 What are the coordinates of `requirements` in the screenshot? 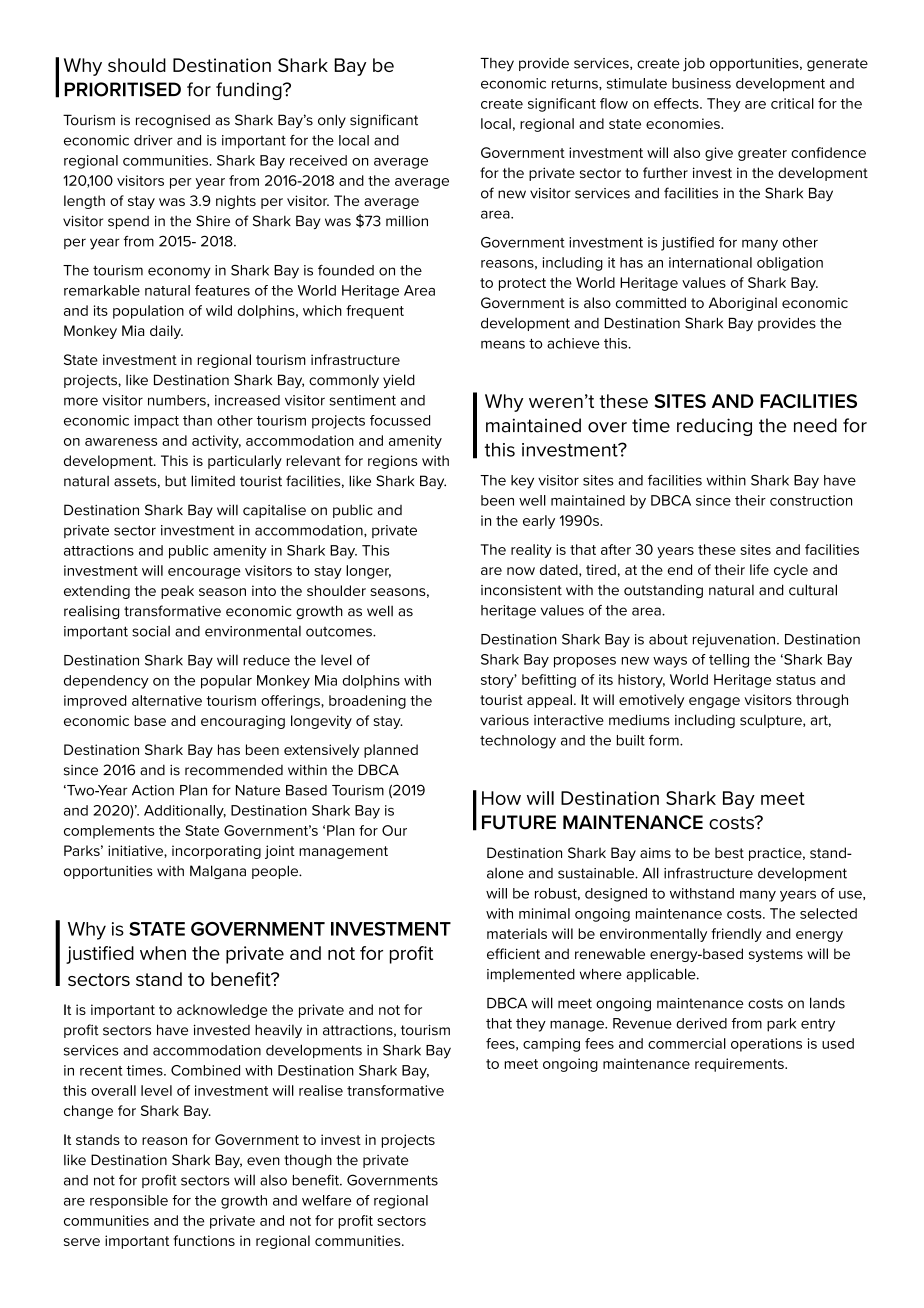 It's located at (740, 1065).
